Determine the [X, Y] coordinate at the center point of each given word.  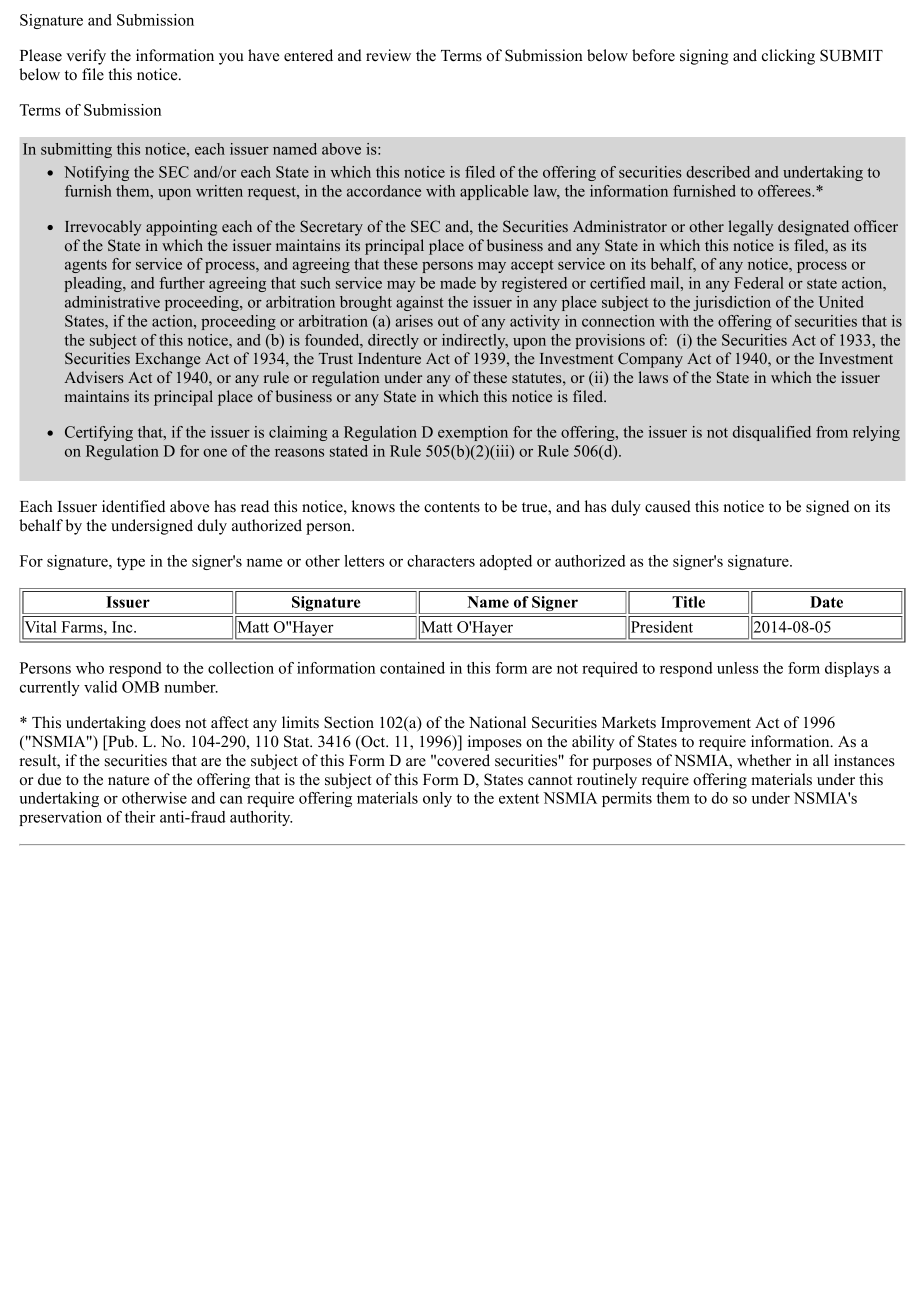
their [140, 817]
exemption [473, 433]
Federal [759, 283]
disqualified [772, 433]
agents [86, 266]
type [131, 563]
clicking [788, 57]
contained [412, 668]
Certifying [99, 433]
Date [826, 602]
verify [86, 57]
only [437, 799]
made [458, 283]
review [388, 55]
